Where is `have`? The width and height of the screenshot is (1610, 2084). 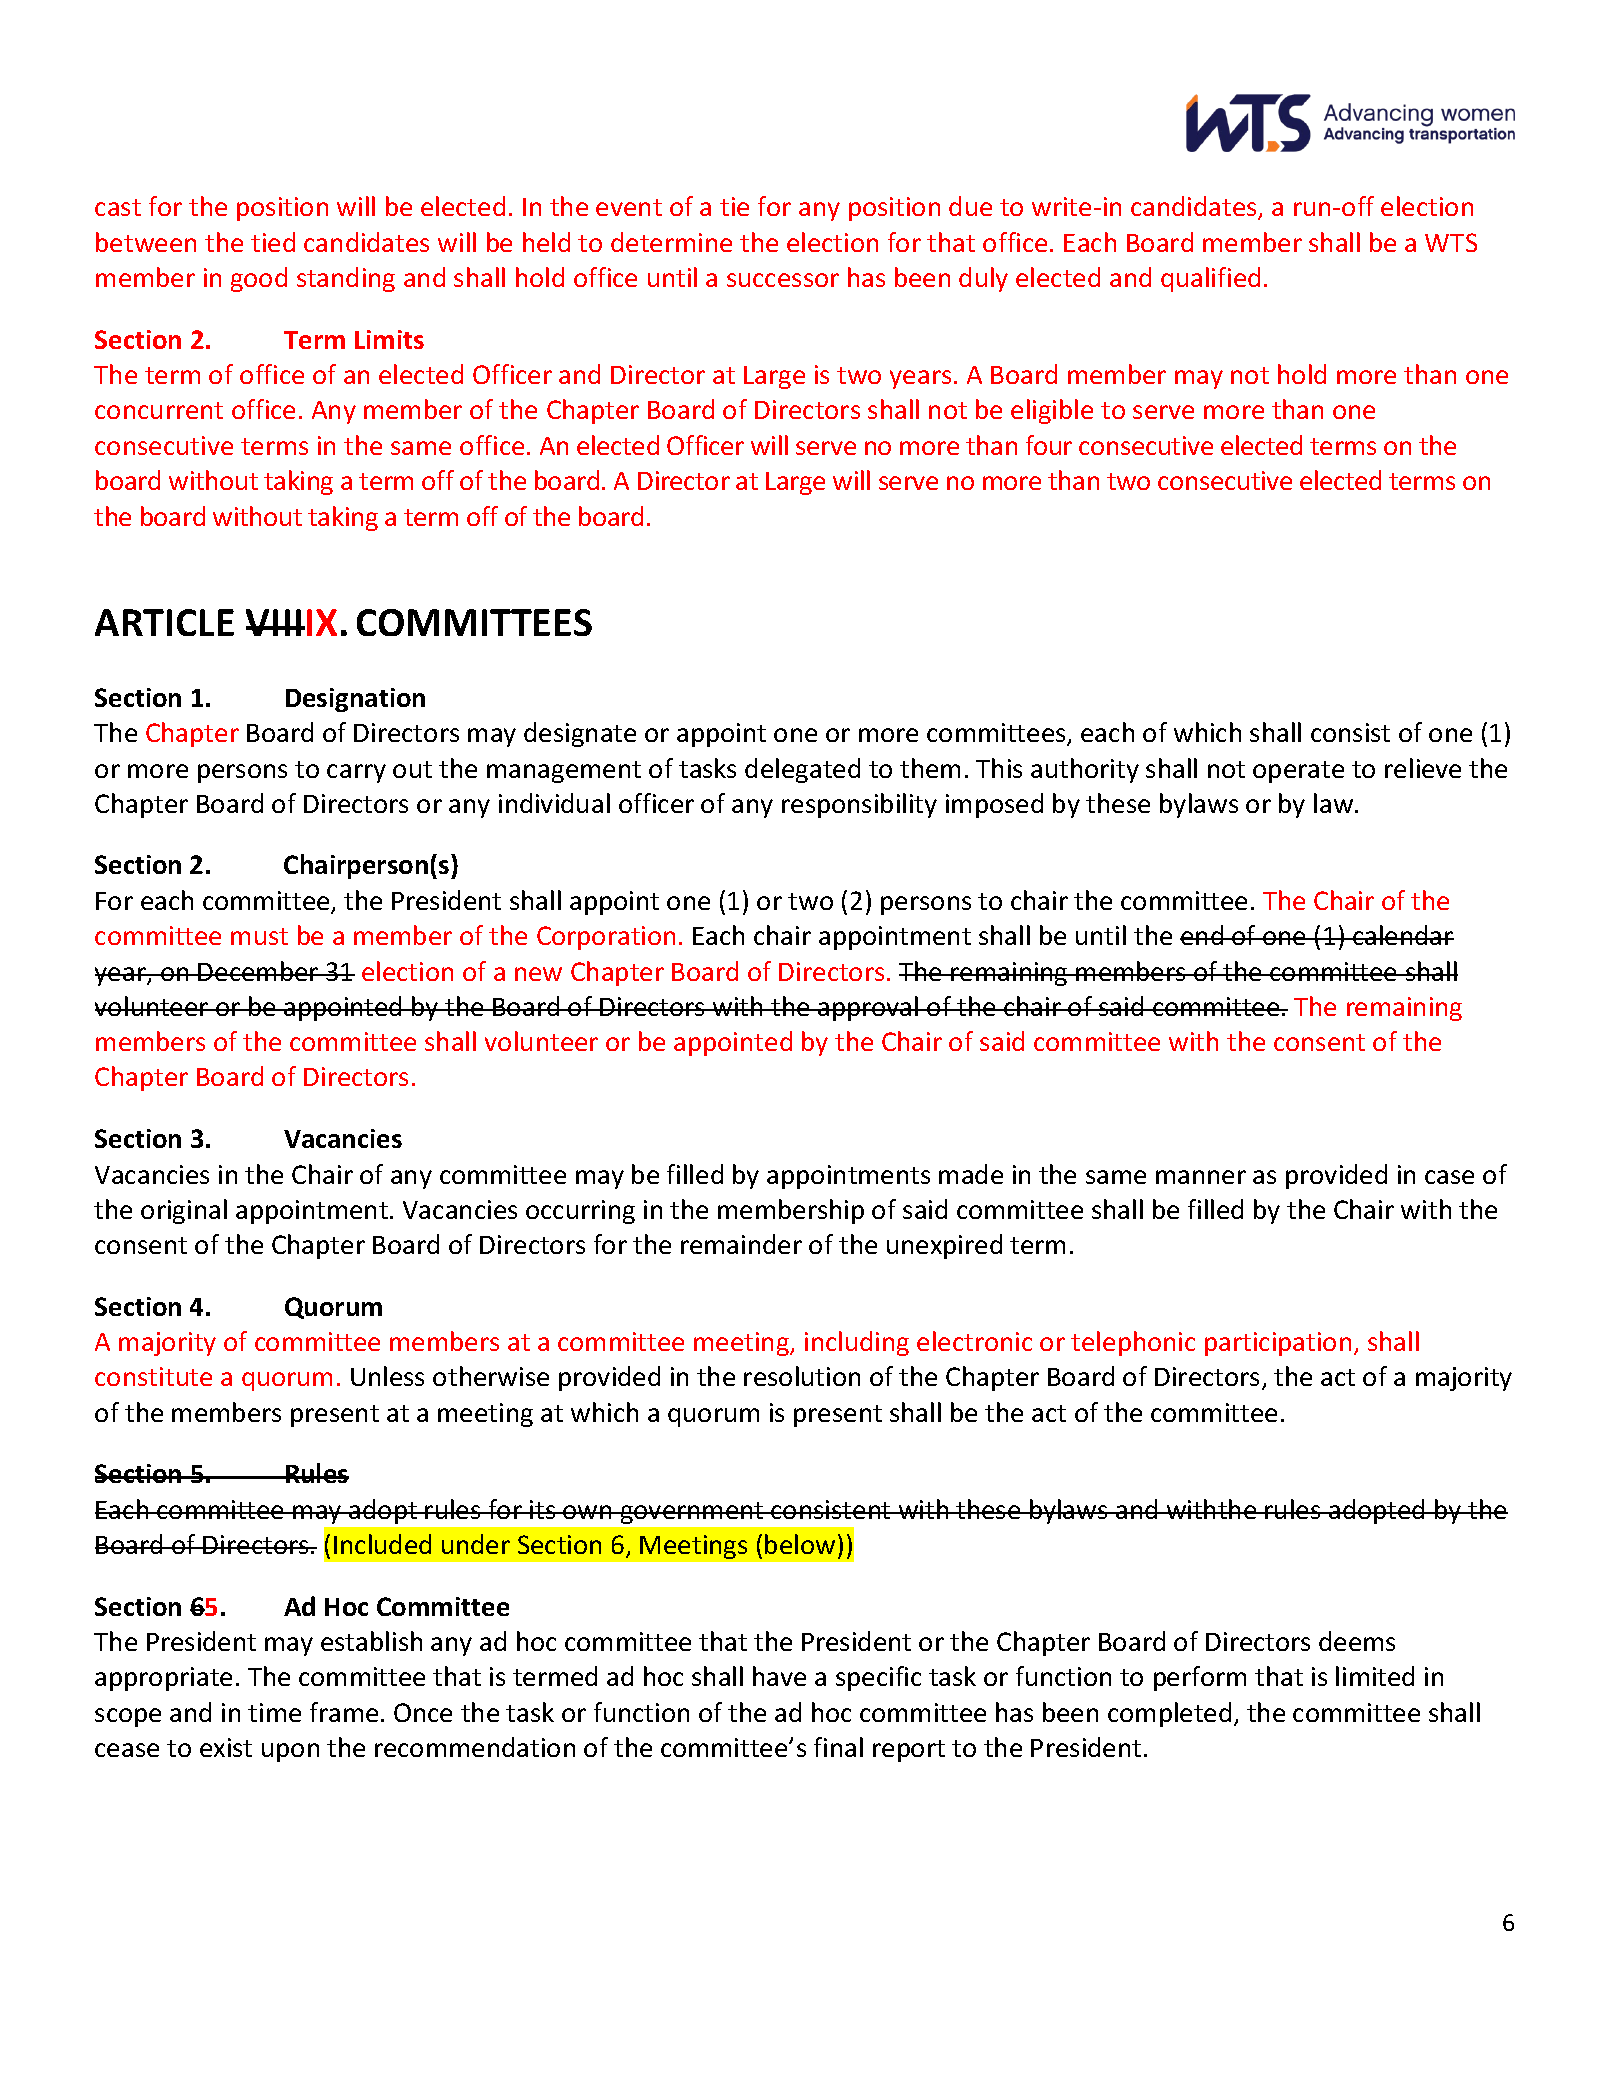 have is located at coordinates (779, 1676).
